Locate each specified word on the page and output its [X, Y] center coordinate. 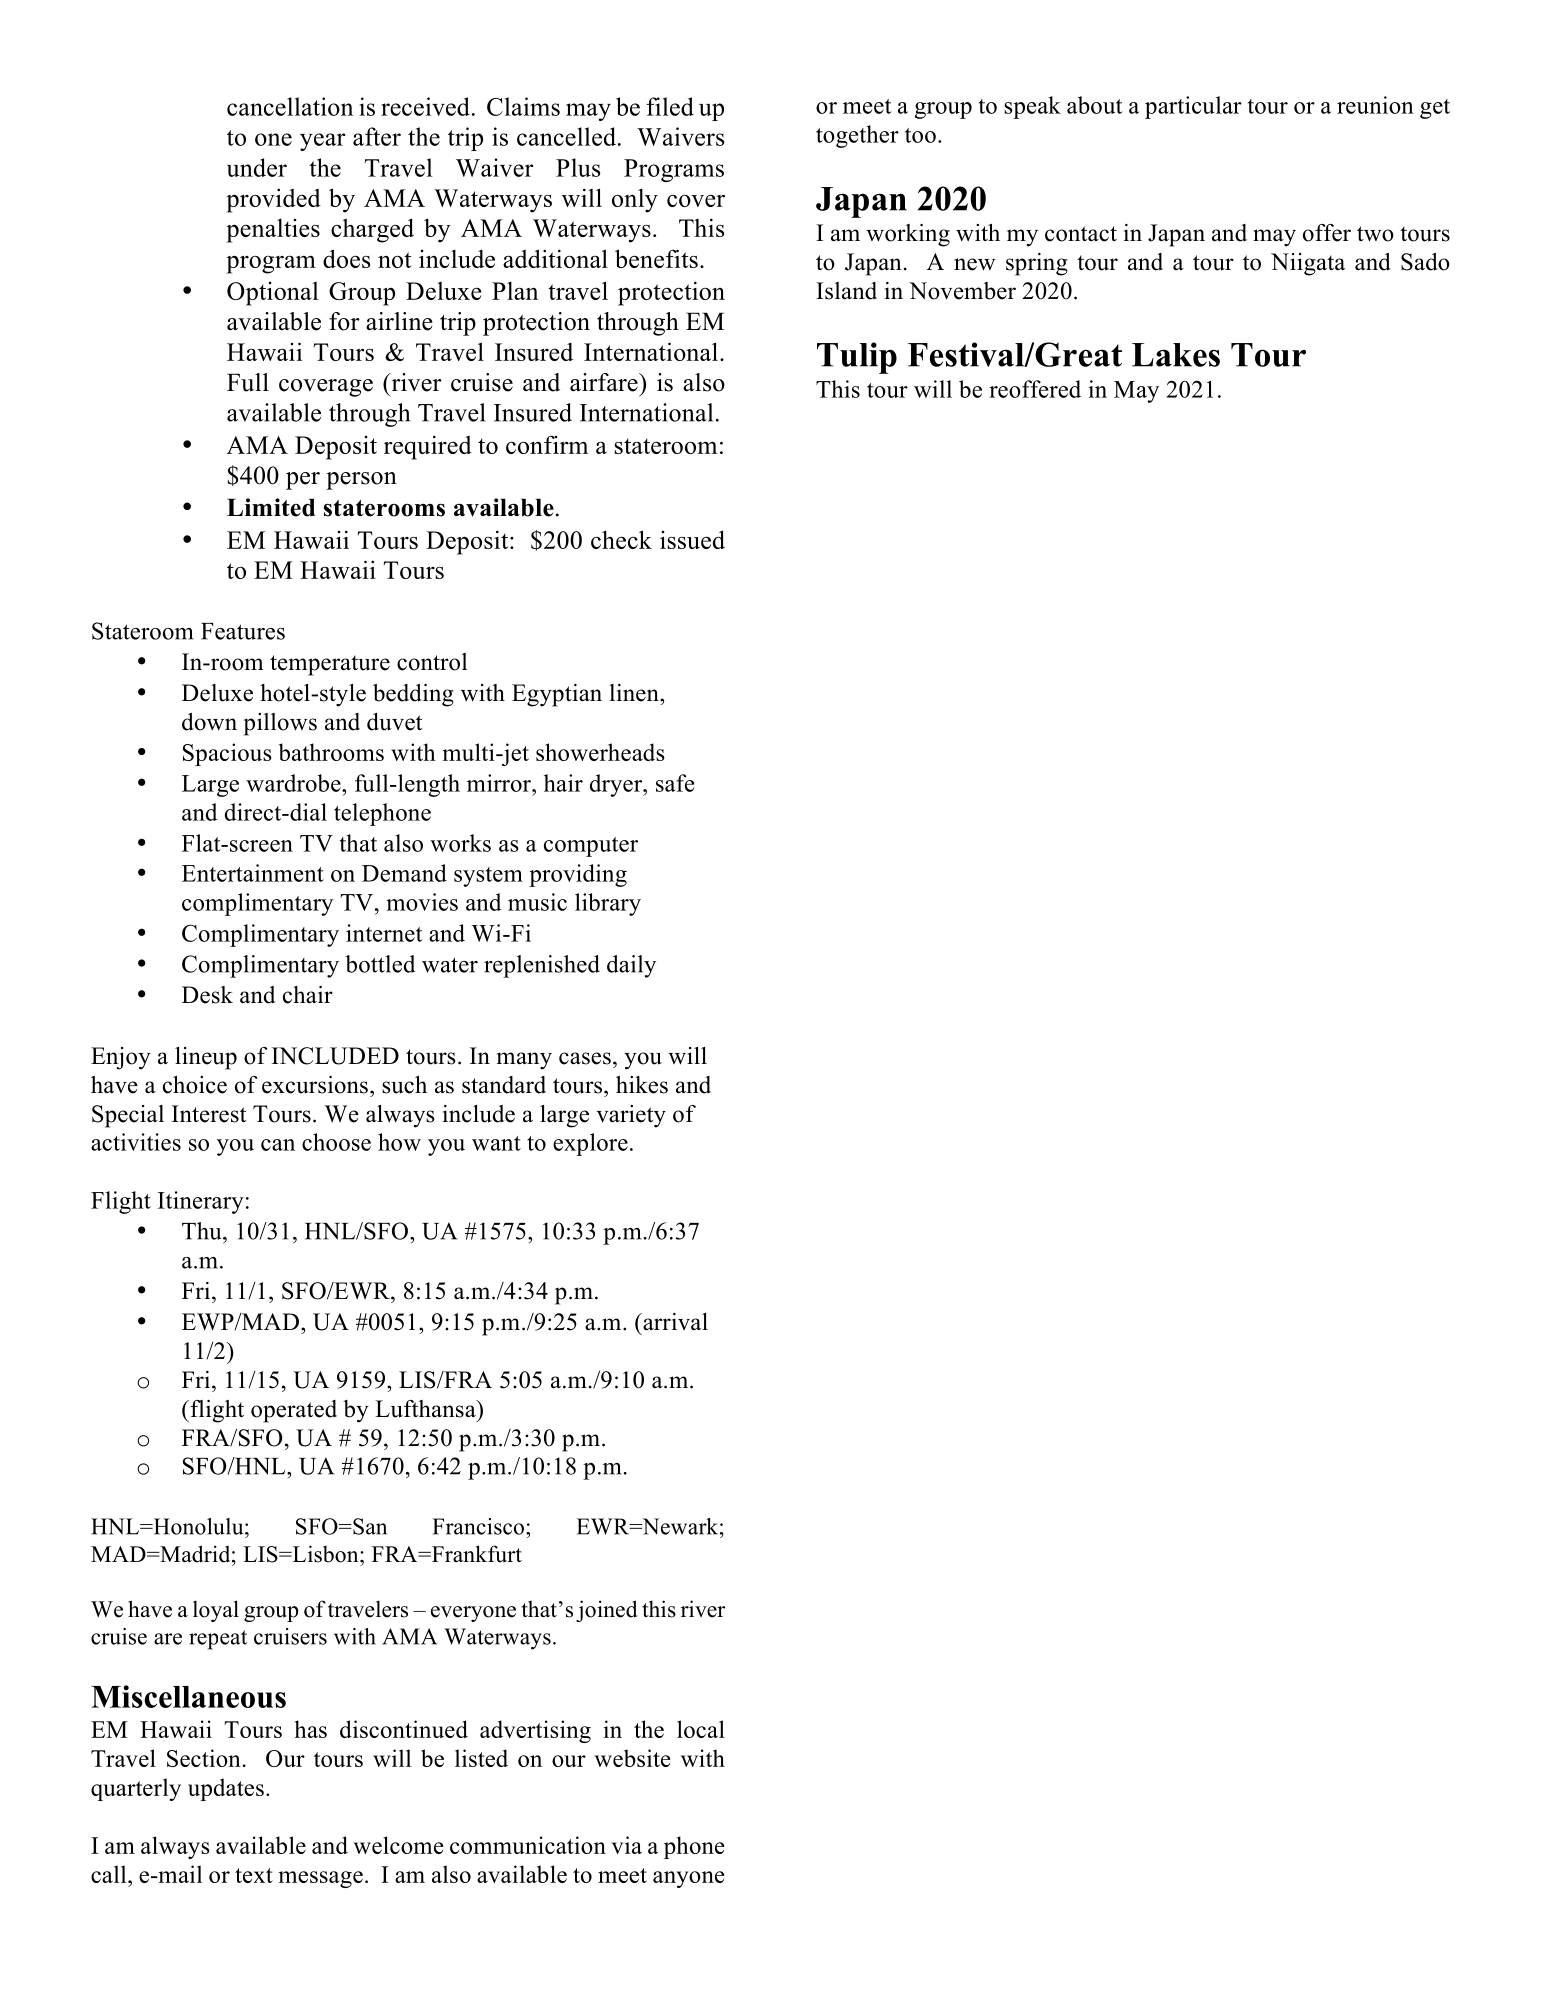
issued [692, 539]
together [857, 136]
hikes [642, 1085]
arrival [674, 1322]
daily [631, 966]
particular [1193, 107]
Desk [207, 995]
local [701, 1729]
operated [294, 1411]
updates [226, 1789]
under [257, 167]
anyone [689, 1879]
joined [606, 1611]
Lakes [1176, 355]
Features [243, 631]
